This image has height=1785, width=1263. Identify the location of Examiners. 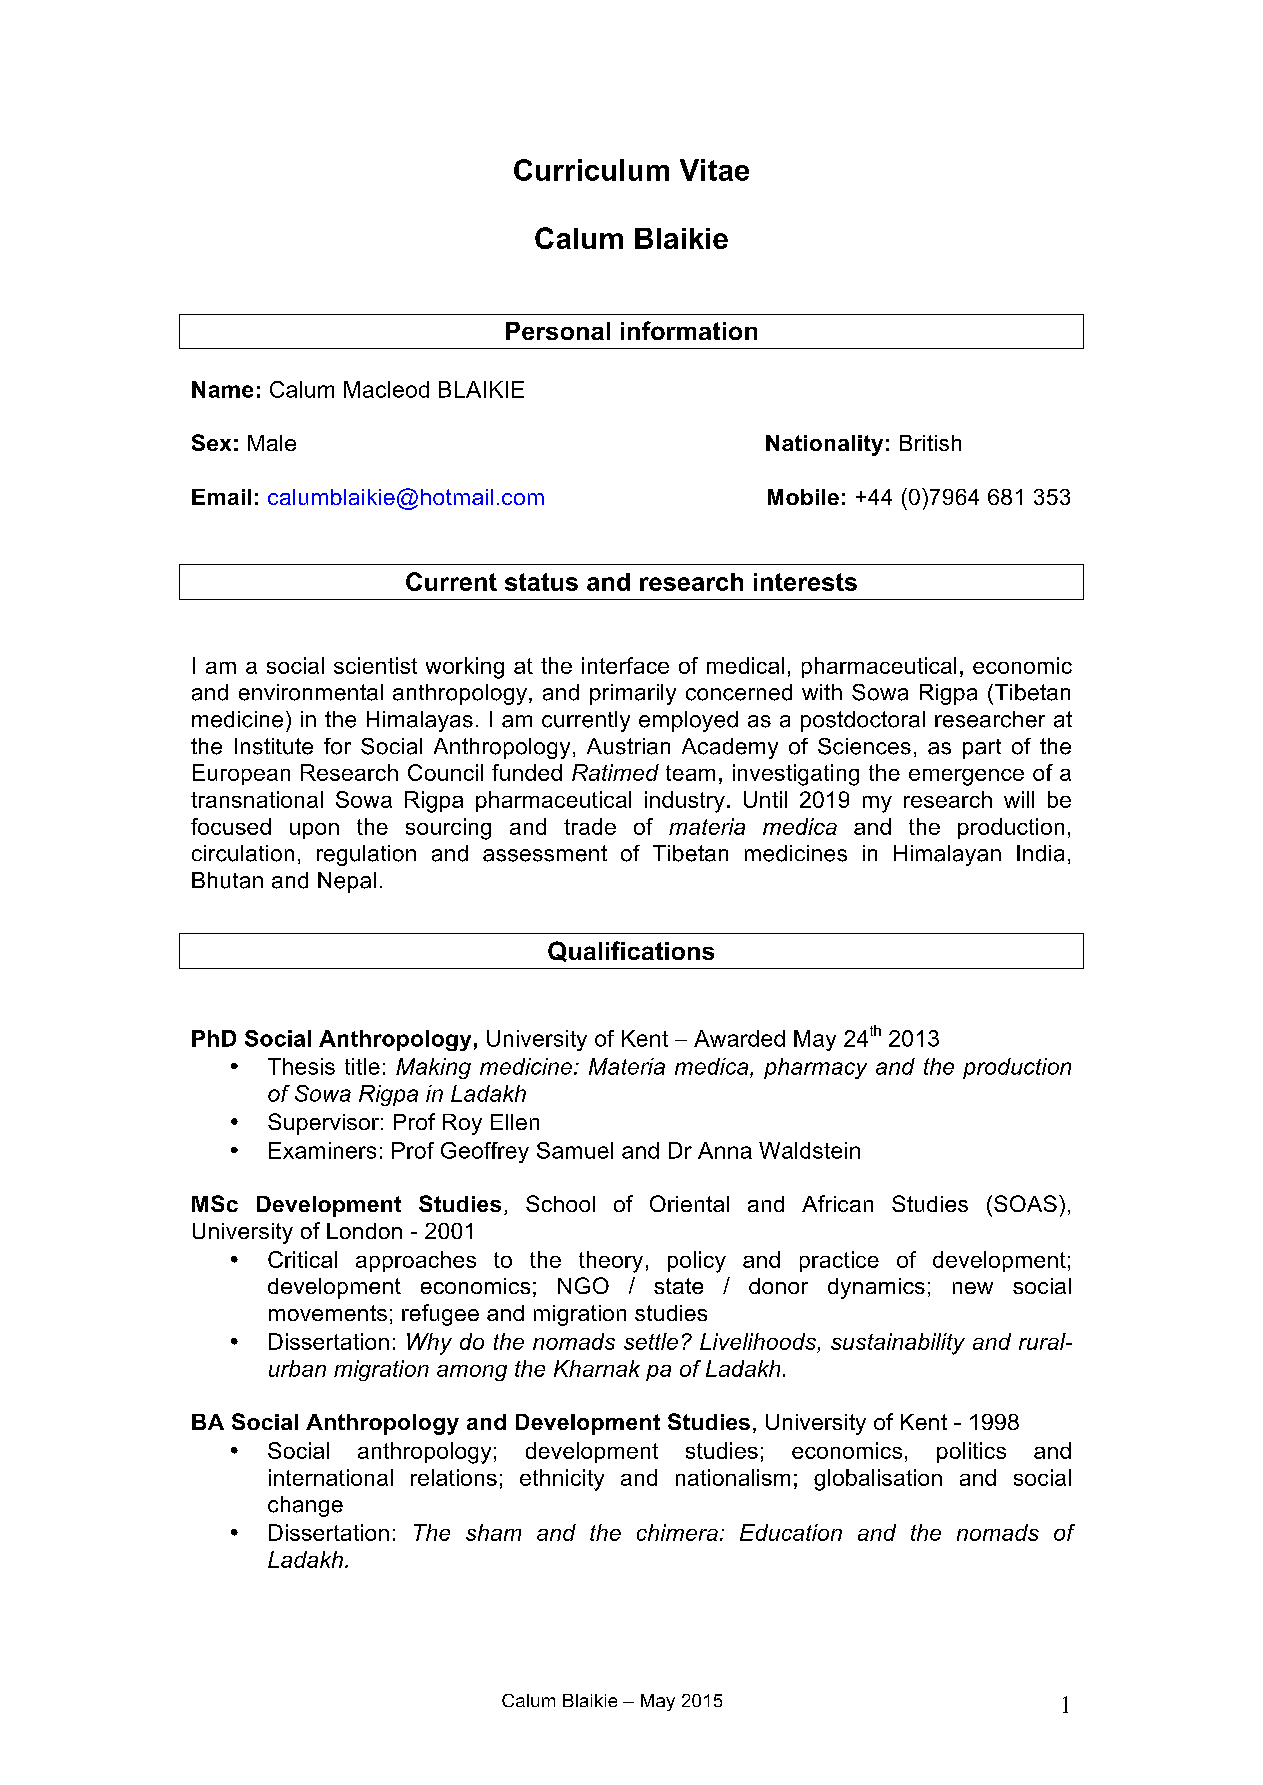
(322, 1150).
